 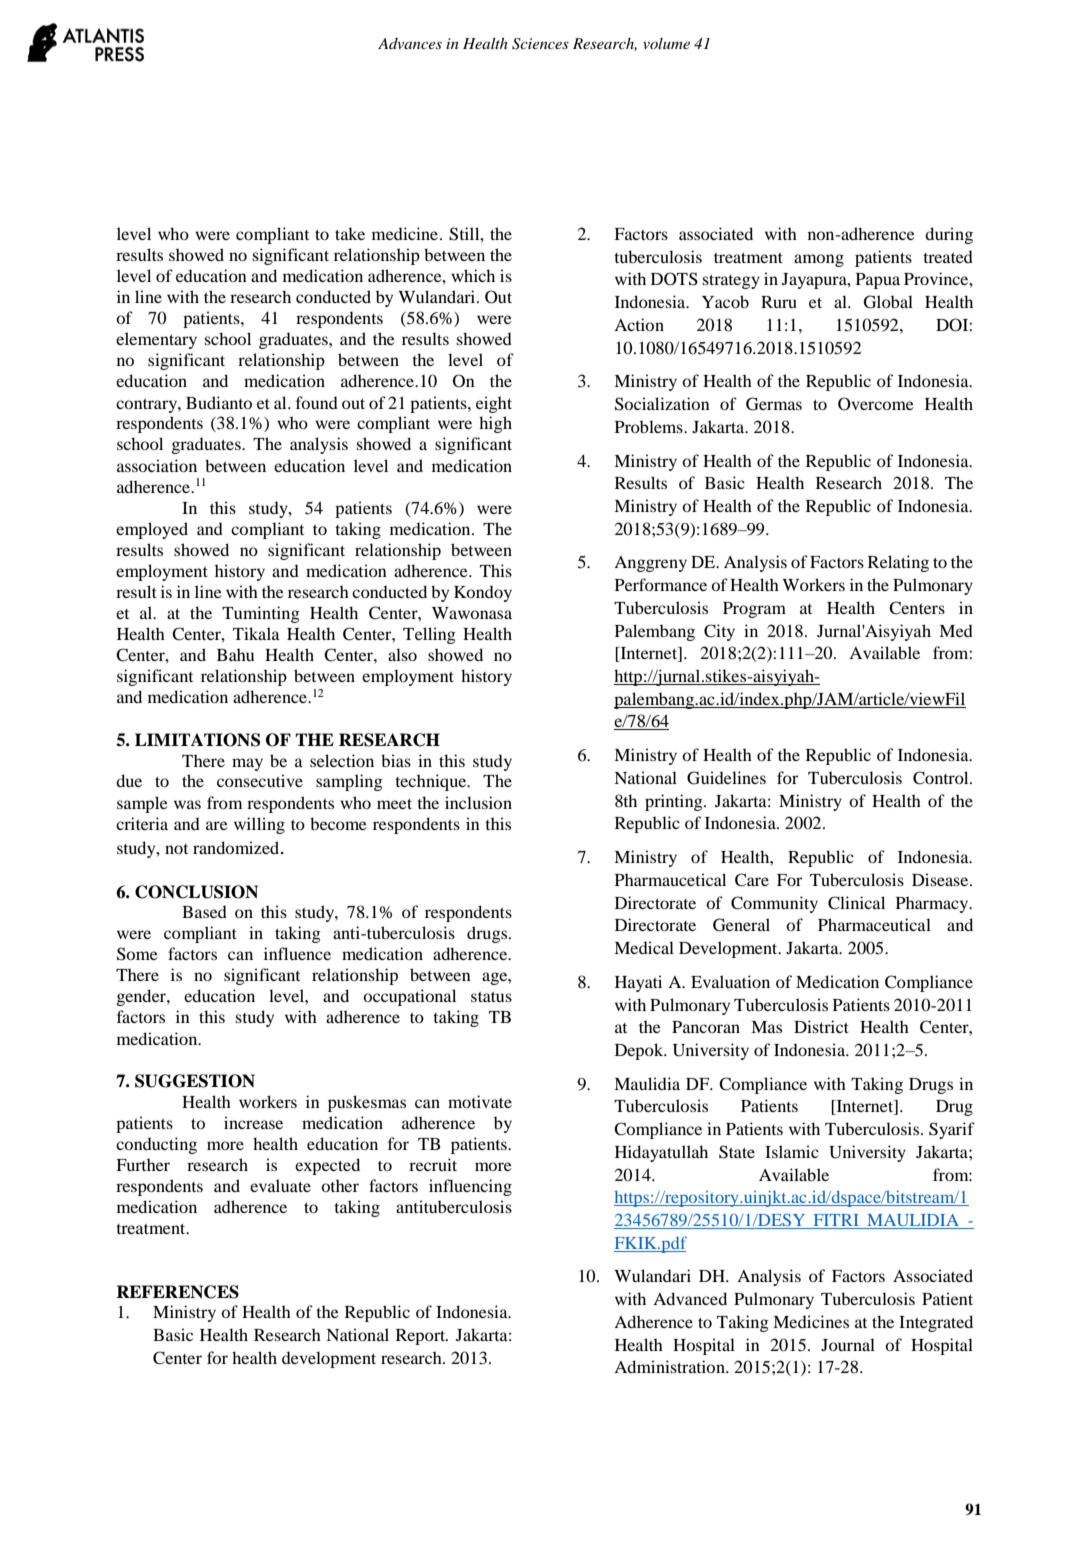 I want to click on found, so click(x=317, y=402).
